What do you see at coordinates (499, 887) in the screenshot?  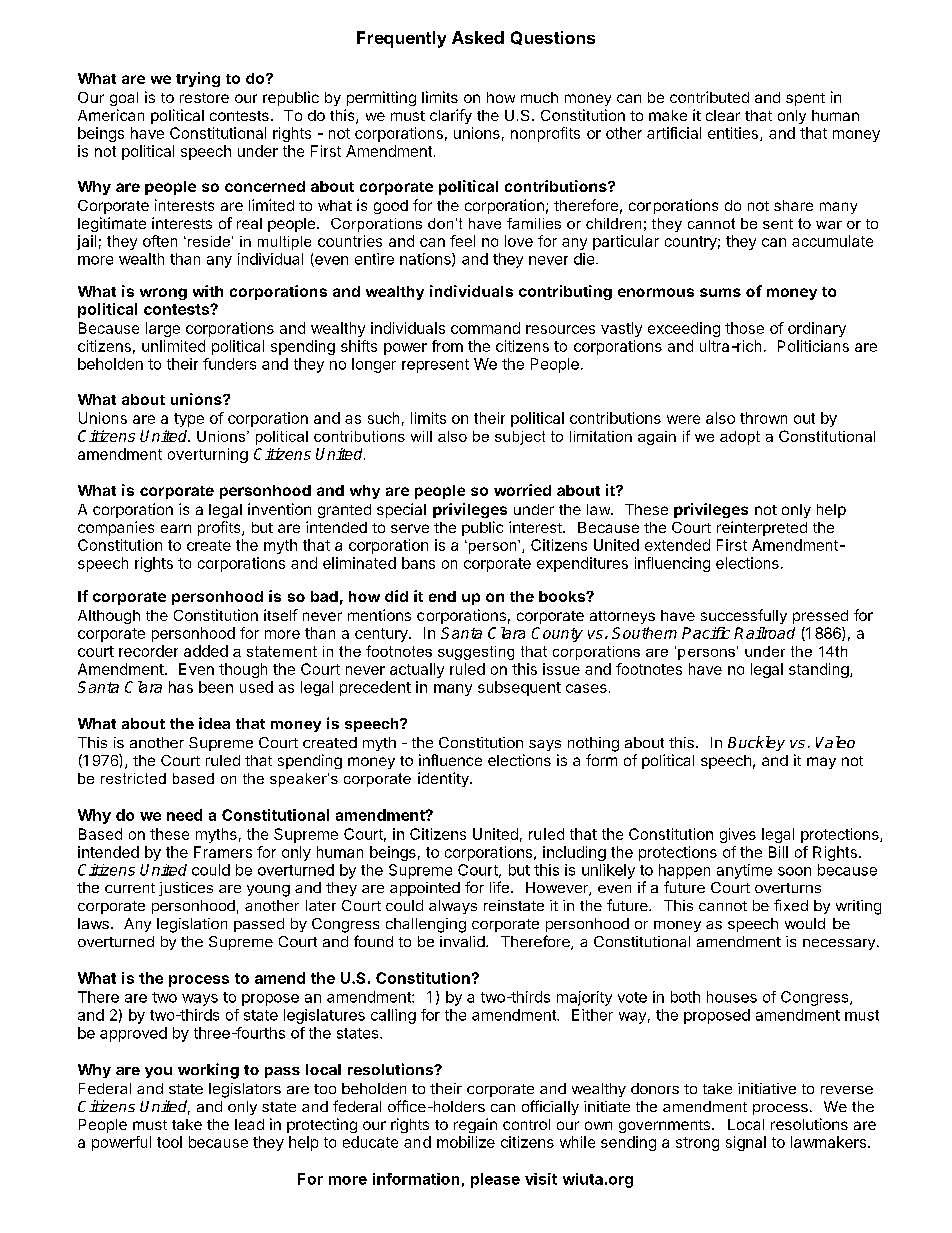 I see `life` at bounding box center [499, 887].
